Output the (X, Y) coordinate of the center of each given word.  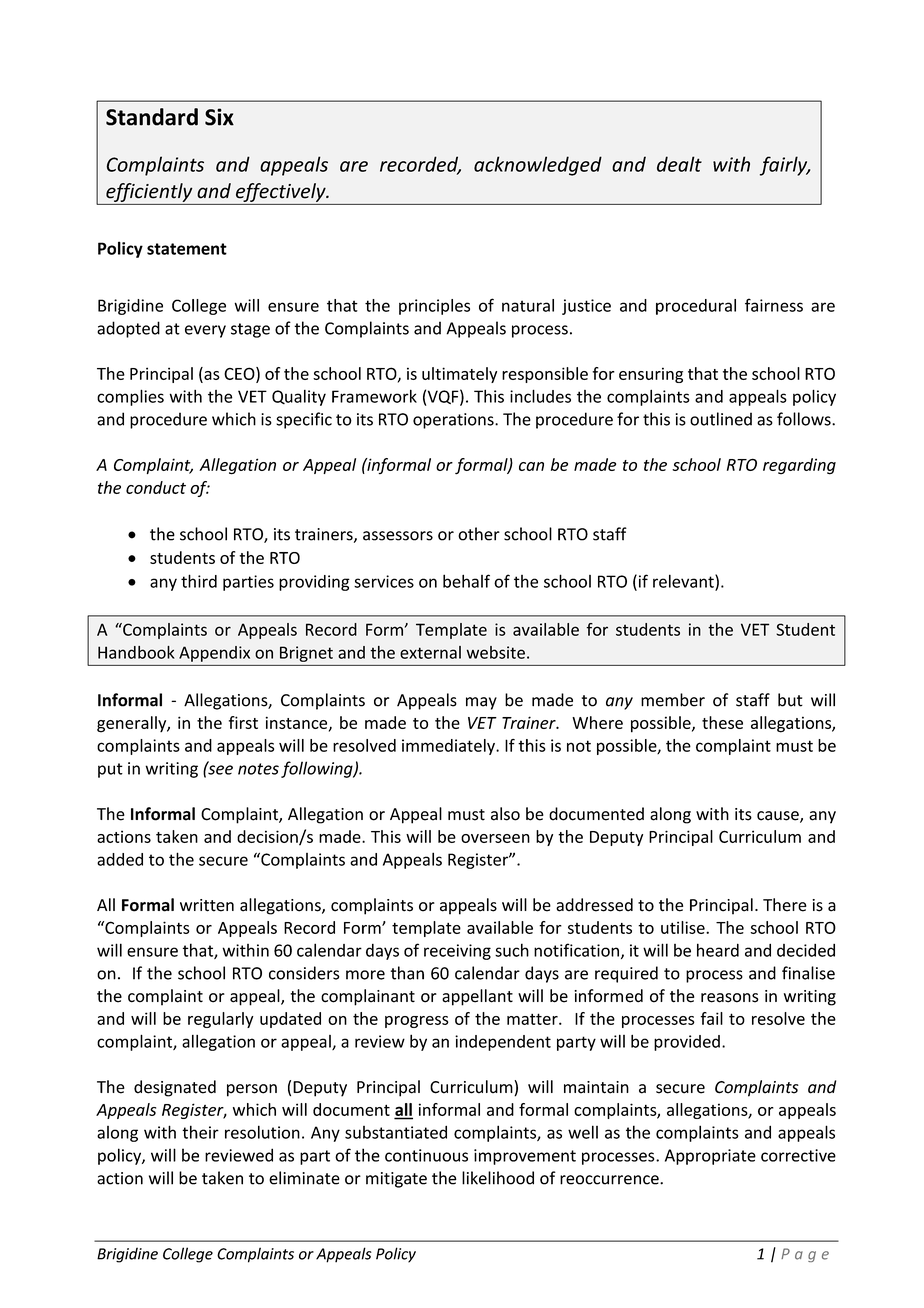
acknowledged (538, 166)
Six (219, 117)
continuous (426, 1155)
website (496, 652)
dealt (679, 164)
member (673, 700)
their (200, 1132)
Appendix (214, 654)
